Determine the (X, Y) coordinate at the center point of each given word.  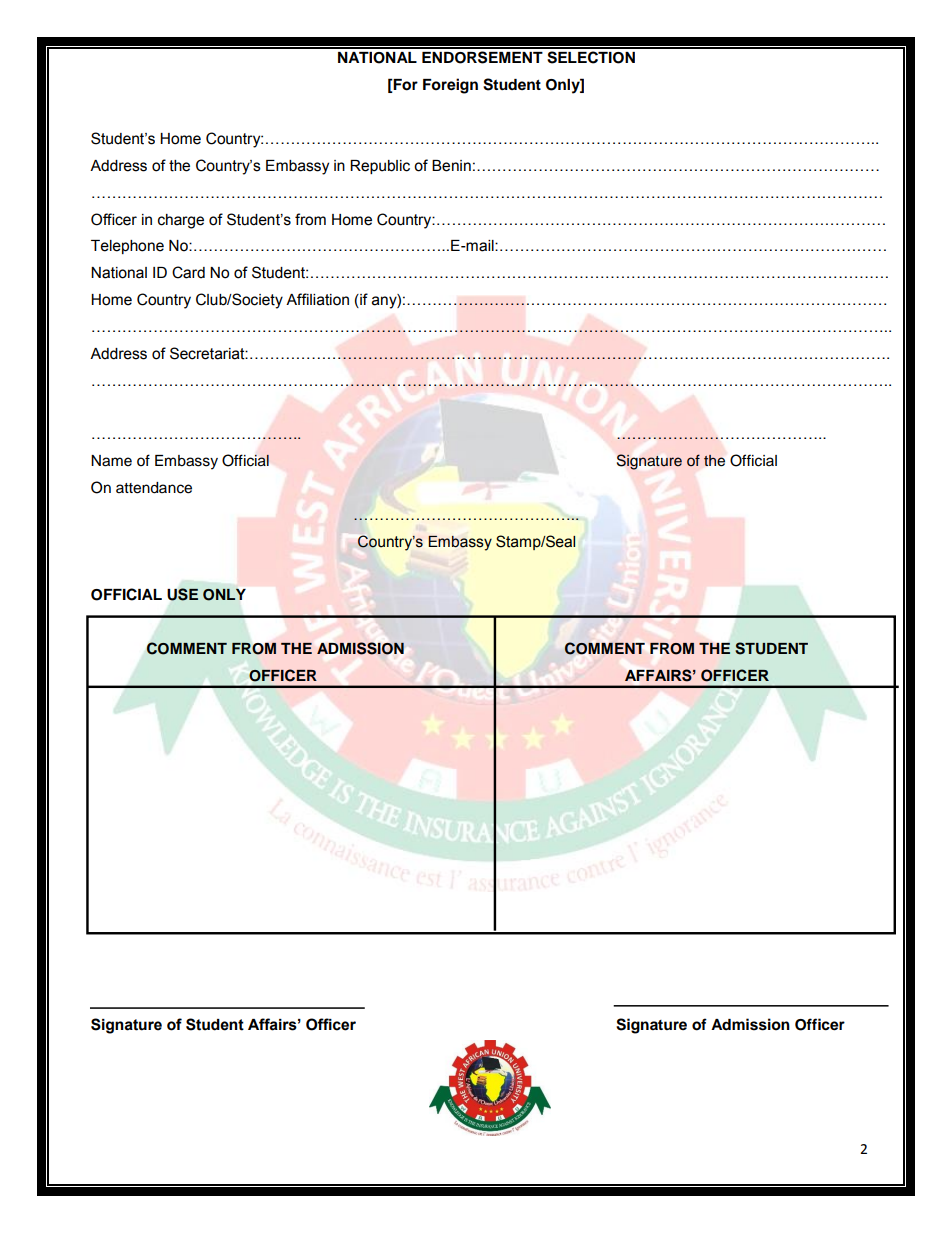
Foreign (450, 86)
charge (181, 221)
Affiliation (317, 299)
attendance (154, 488)
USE (183, 594)
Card (188, 272)
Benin (451, 166)
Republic (380, 167)
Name (111, 461)
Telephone (127, 247)
